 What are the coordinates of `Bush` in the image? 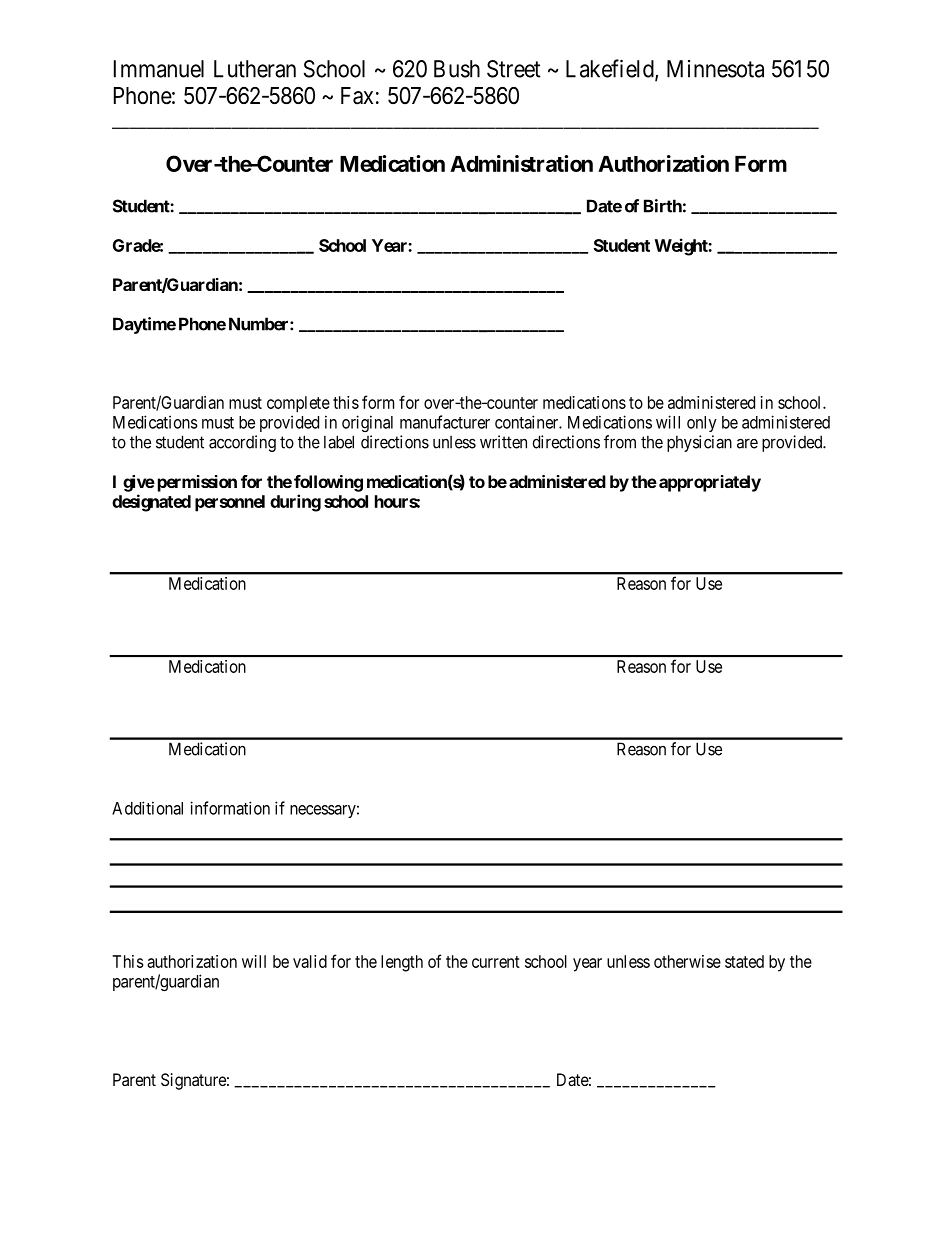 It's located at (457, 69).
